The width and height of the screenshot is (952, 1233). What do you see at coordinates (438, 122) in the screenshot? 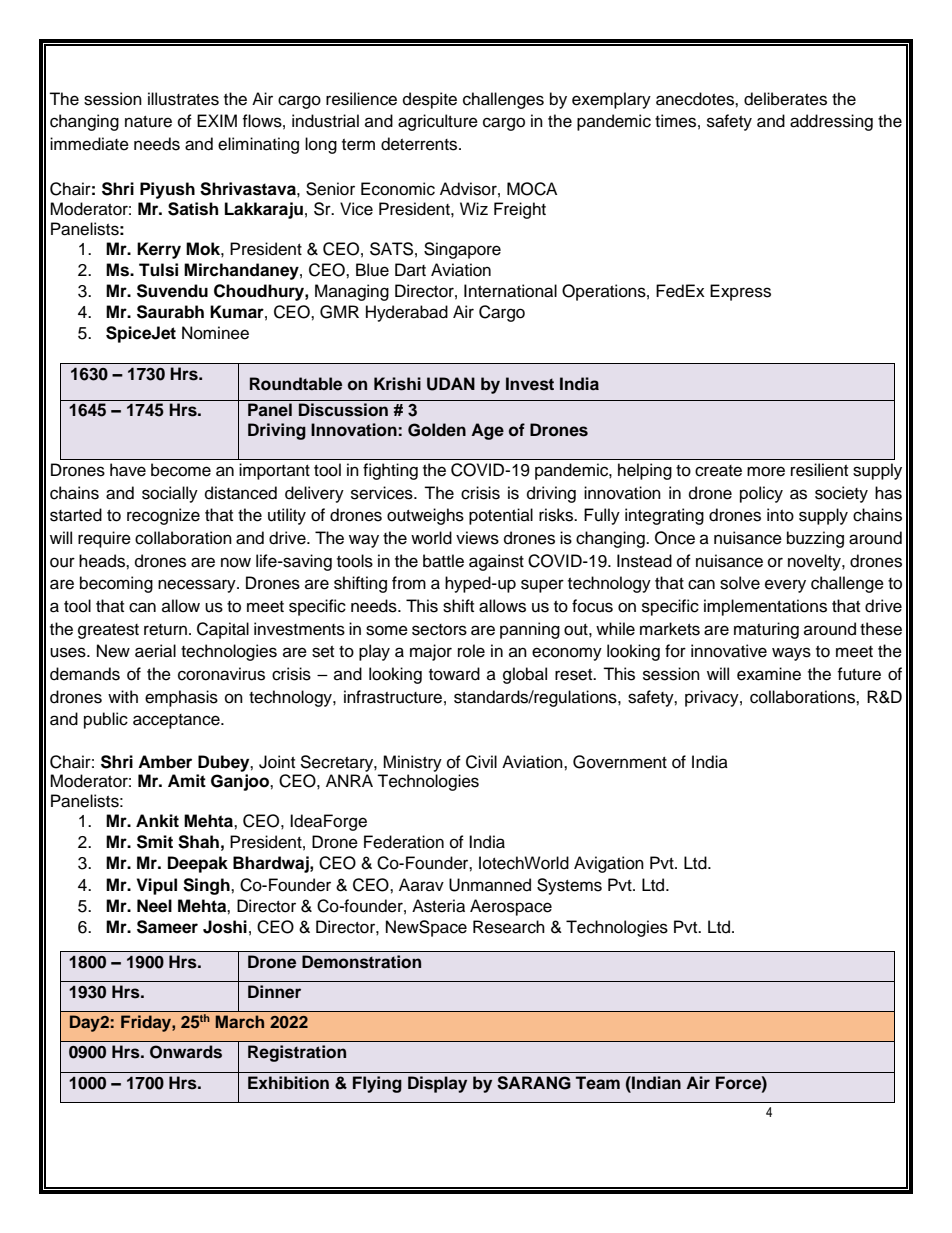
I see `agriculture` at bounding box center [438, 122].
